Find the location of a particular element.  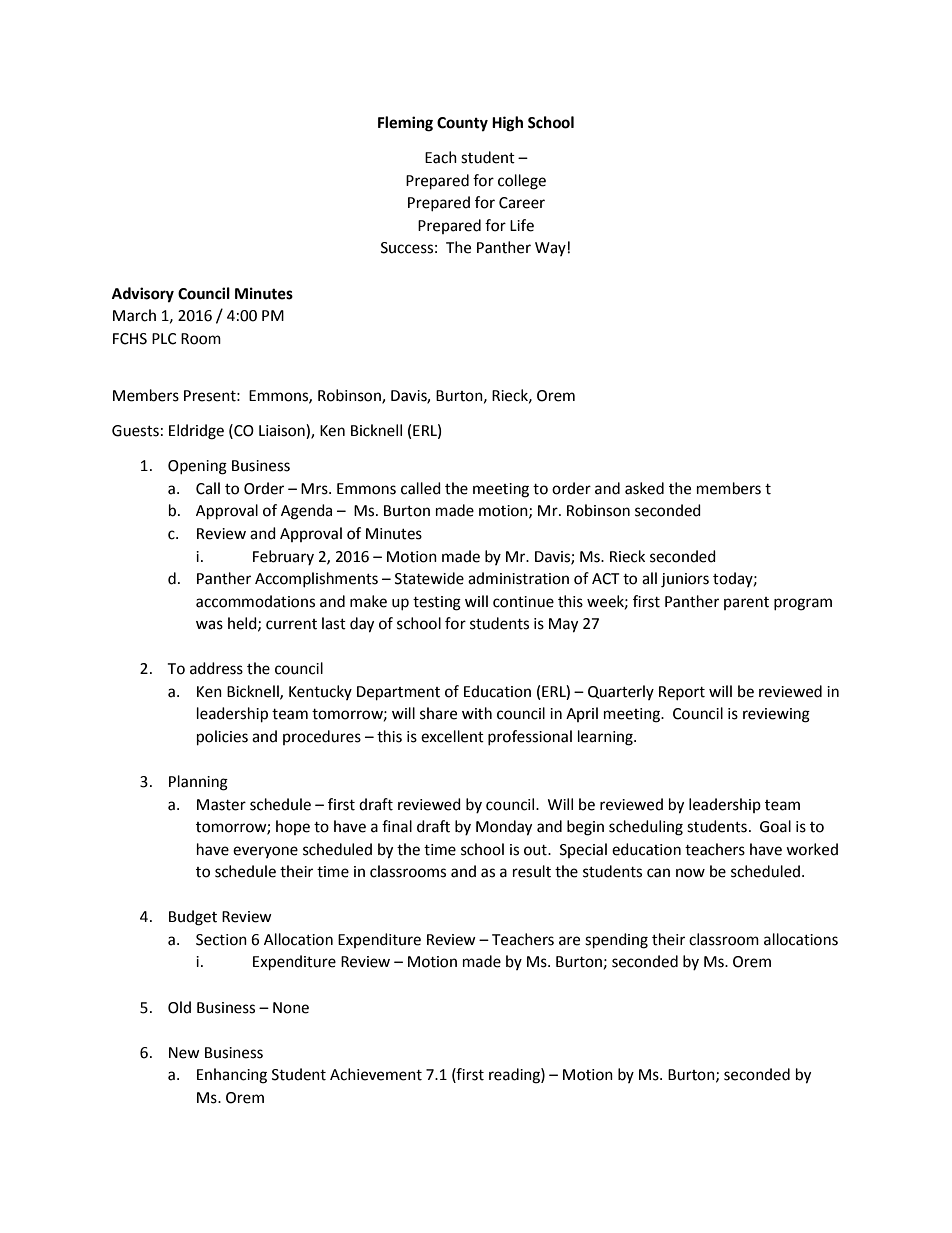

New is located at coordinates (184, 1053).
